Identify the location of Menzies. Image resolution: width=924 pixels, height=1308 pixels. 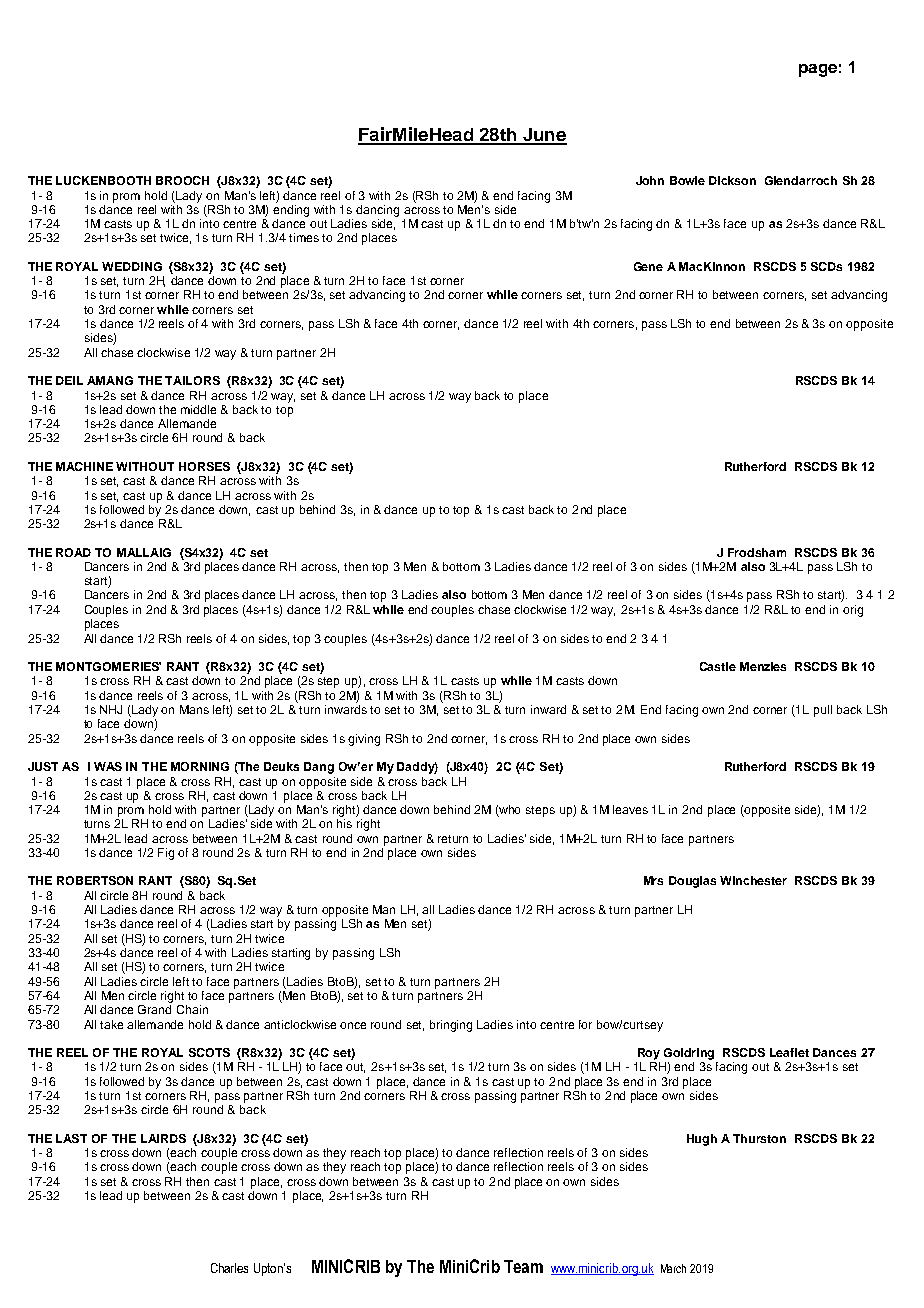
(763, 666).
